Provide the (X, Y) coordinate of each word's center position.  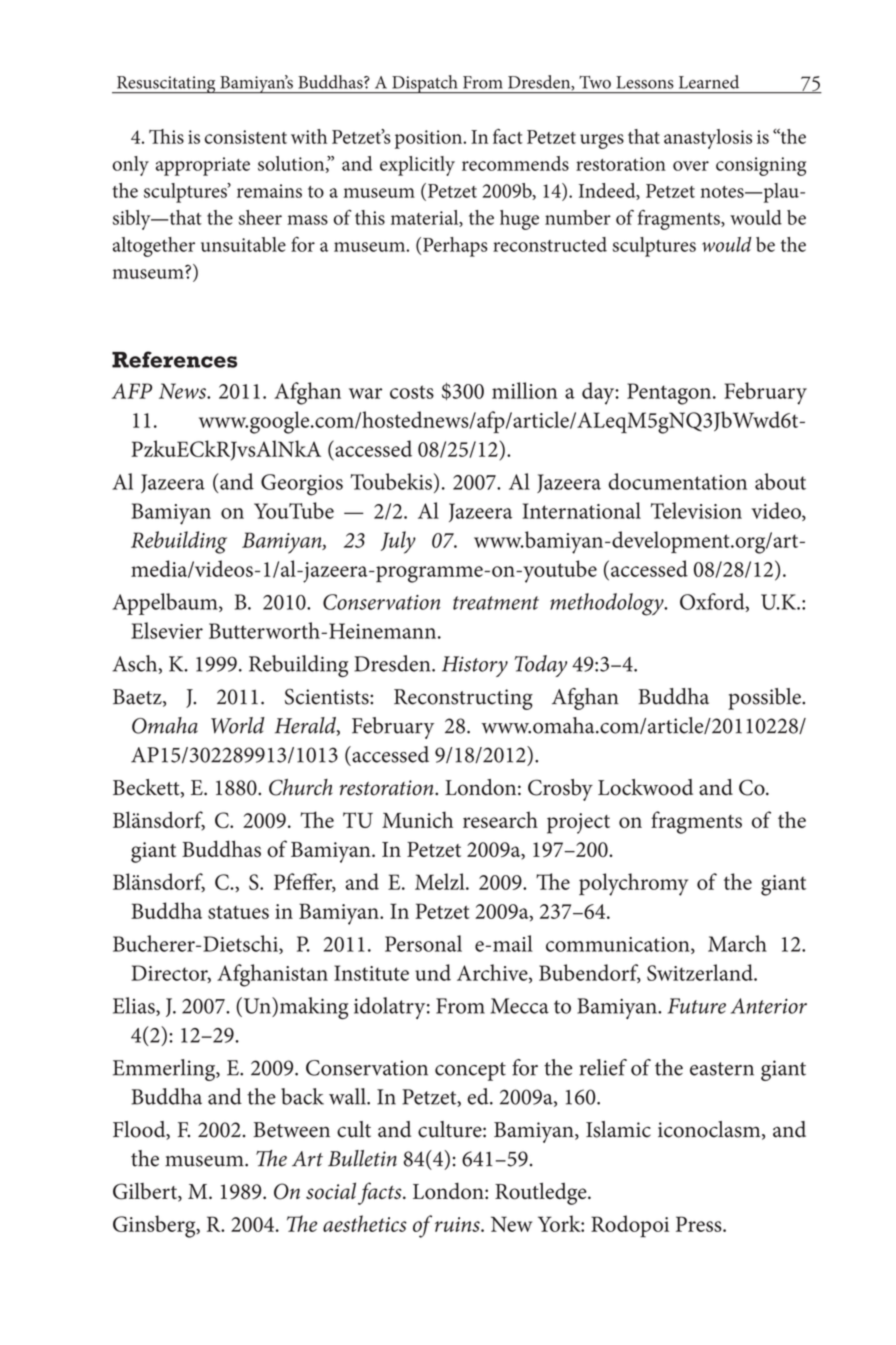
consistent (246, 137)
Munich (417, 819)
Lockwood (645, 787)
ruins (458, 1224)
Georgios (302, 485)
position (430, 139)
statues (238, 912)
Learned (709, 82)
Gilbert (146, 1192)
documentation (677, 481)
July (398, 542)
